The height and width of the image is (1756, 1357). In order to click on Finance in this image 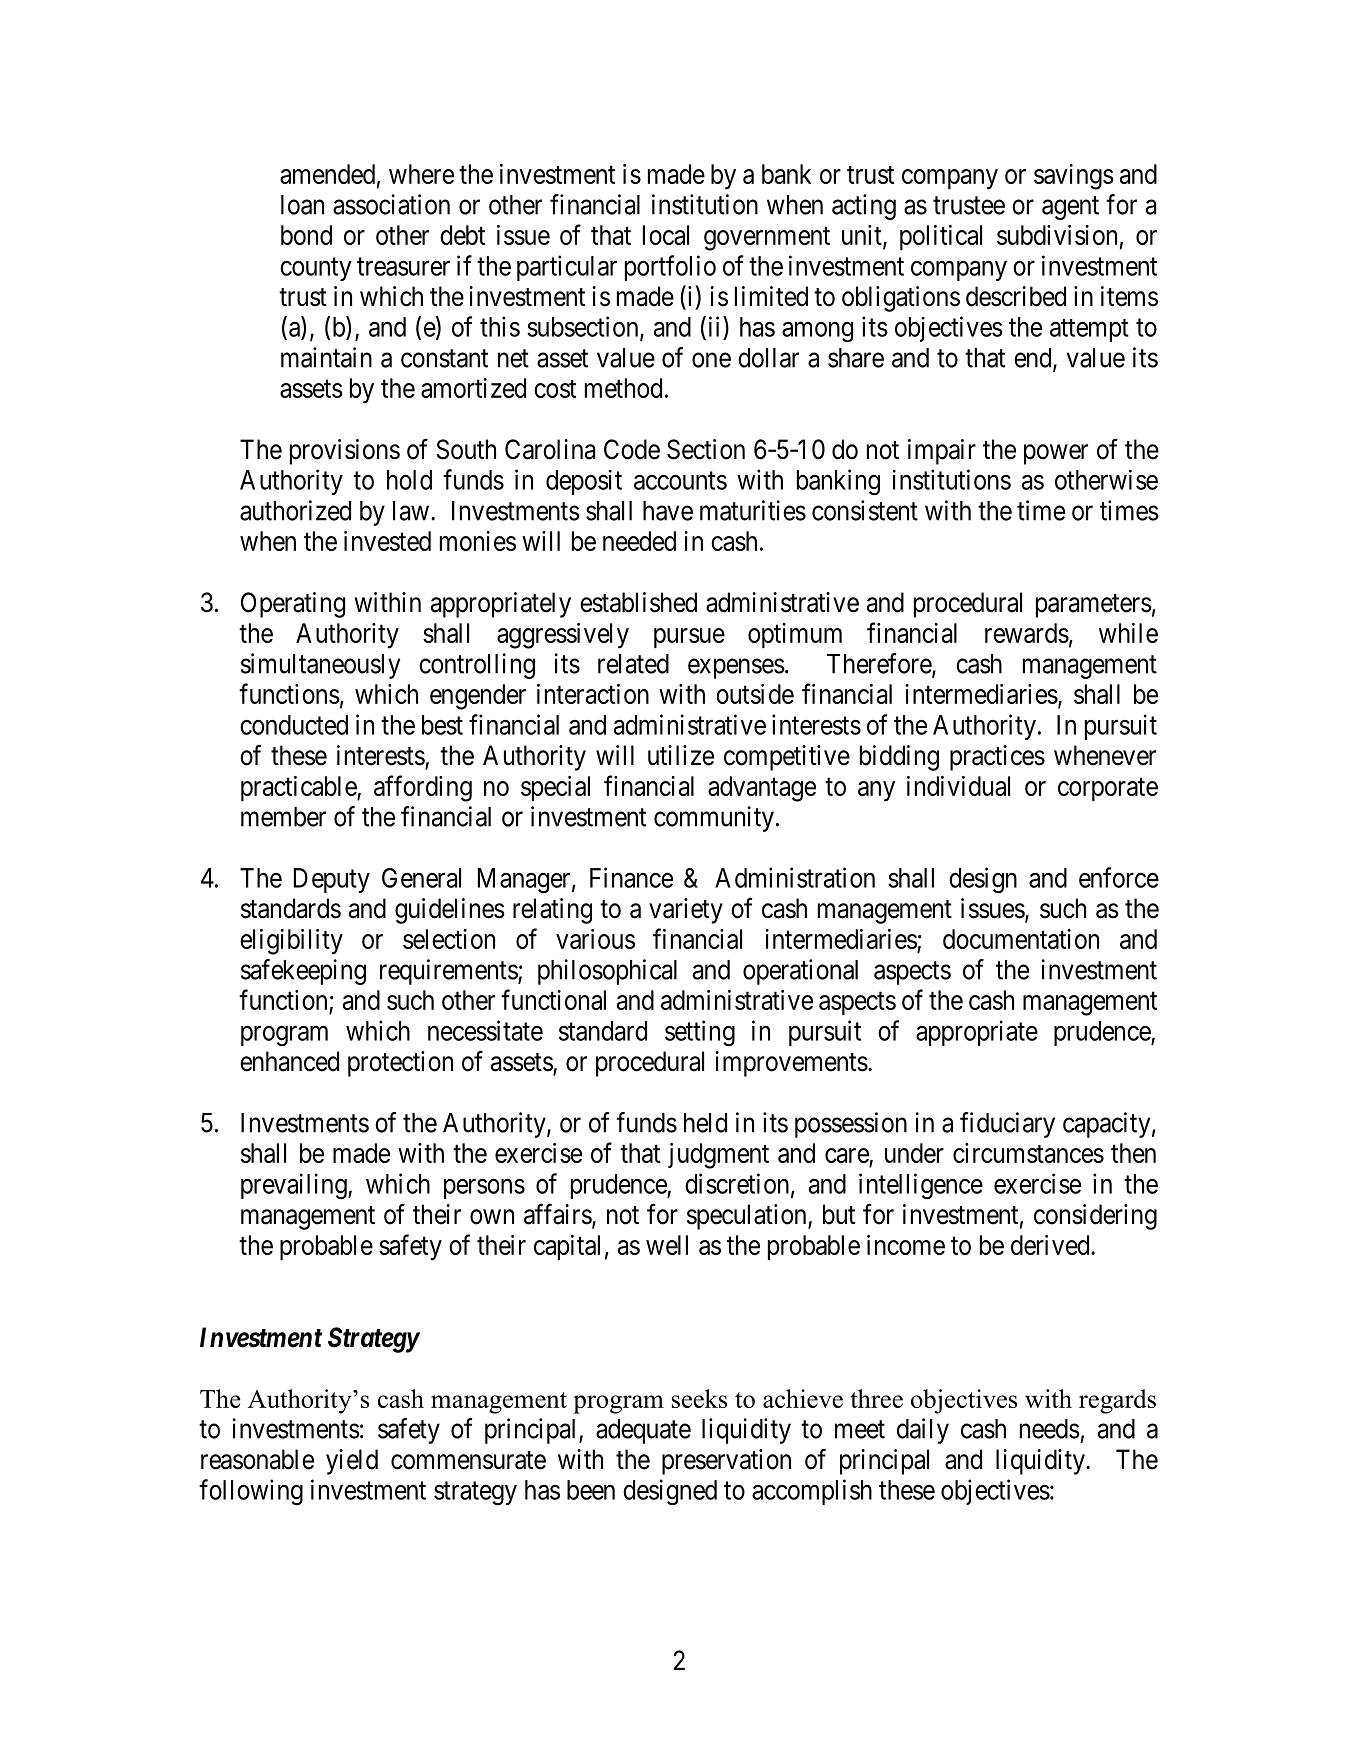, I will do `click(631, 877)`.
